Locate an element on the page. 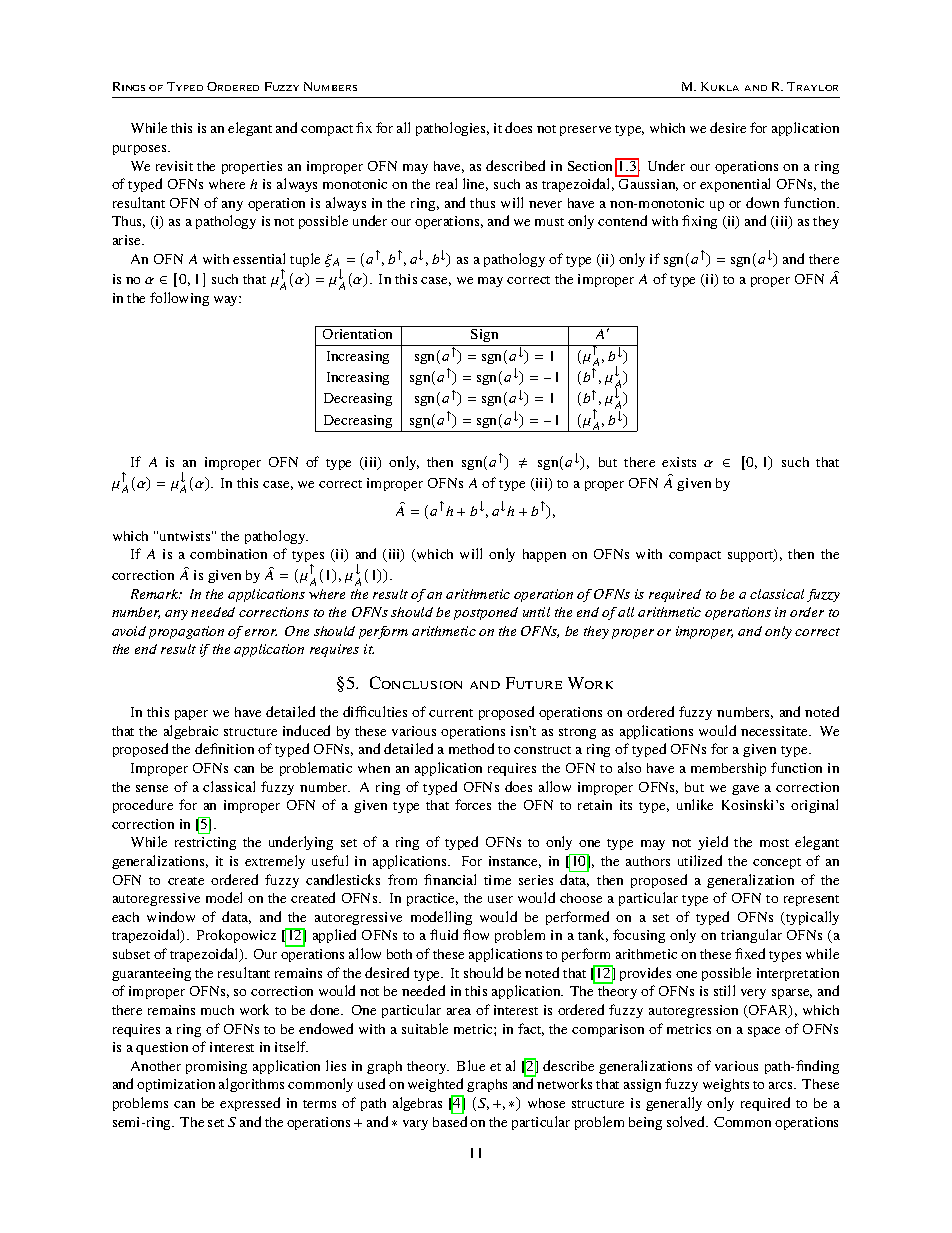 The image size is (952, 1233). utilized is located at coordinates (700, 860).
